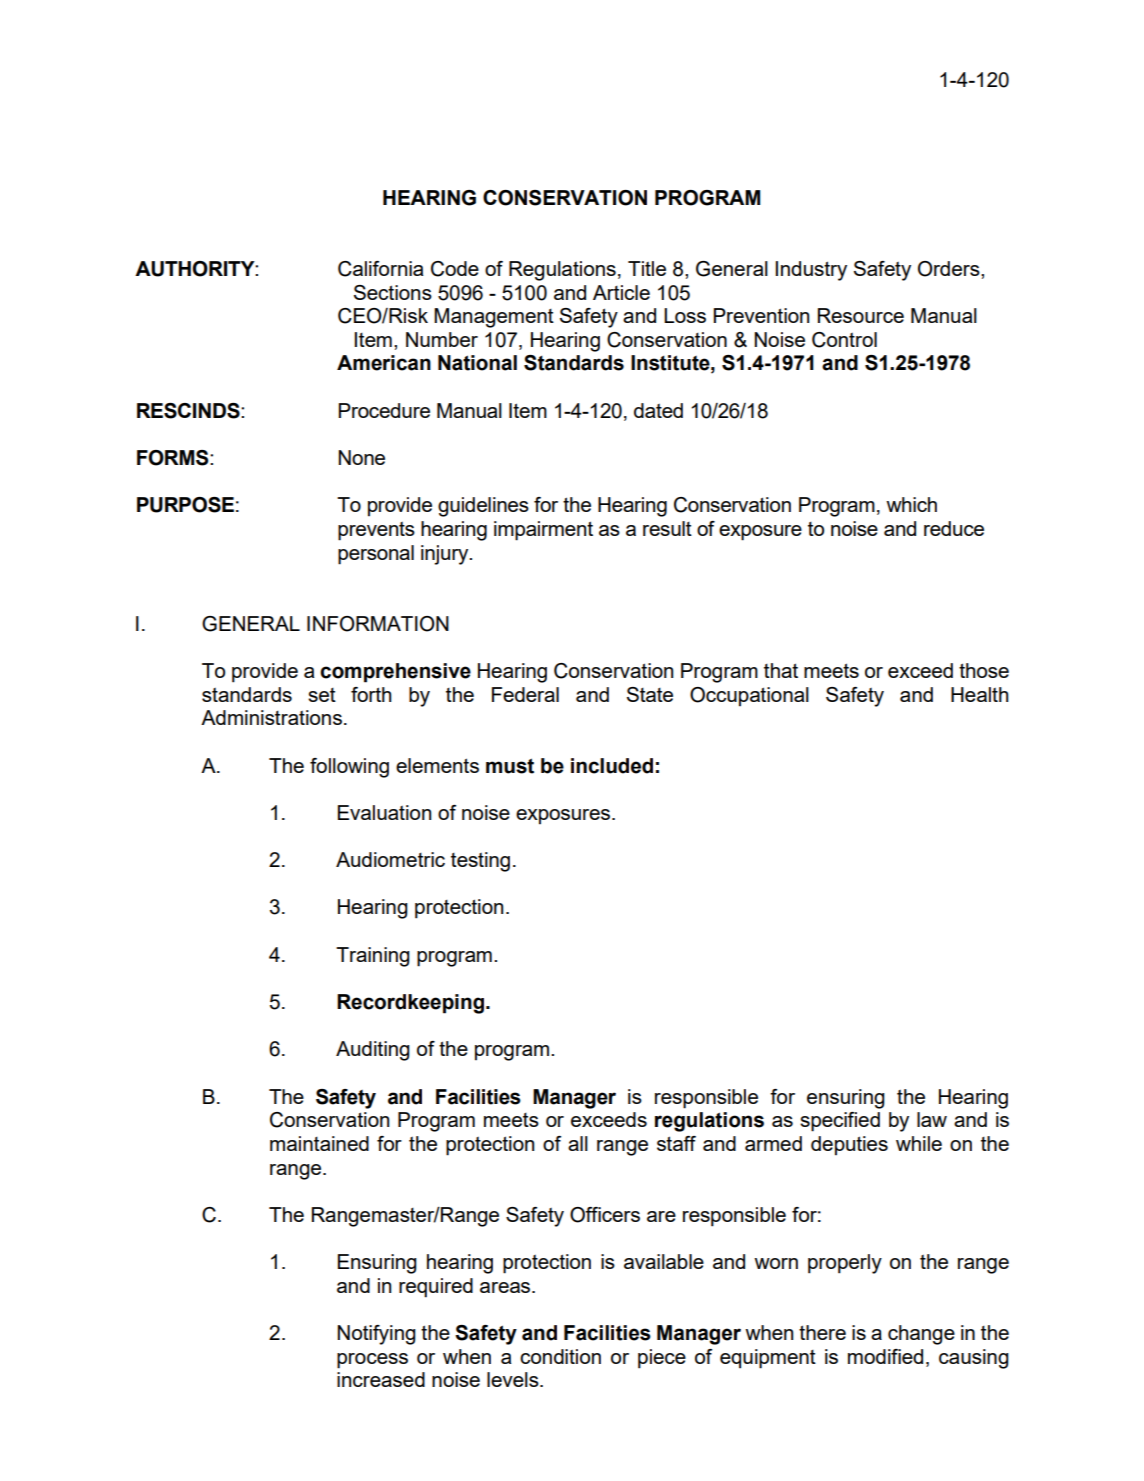 Image resolution: width=1144 pixels, height=1481 pixels. Describe the element at coordinates (372, 1361) in the image. I see `process` at that location.
